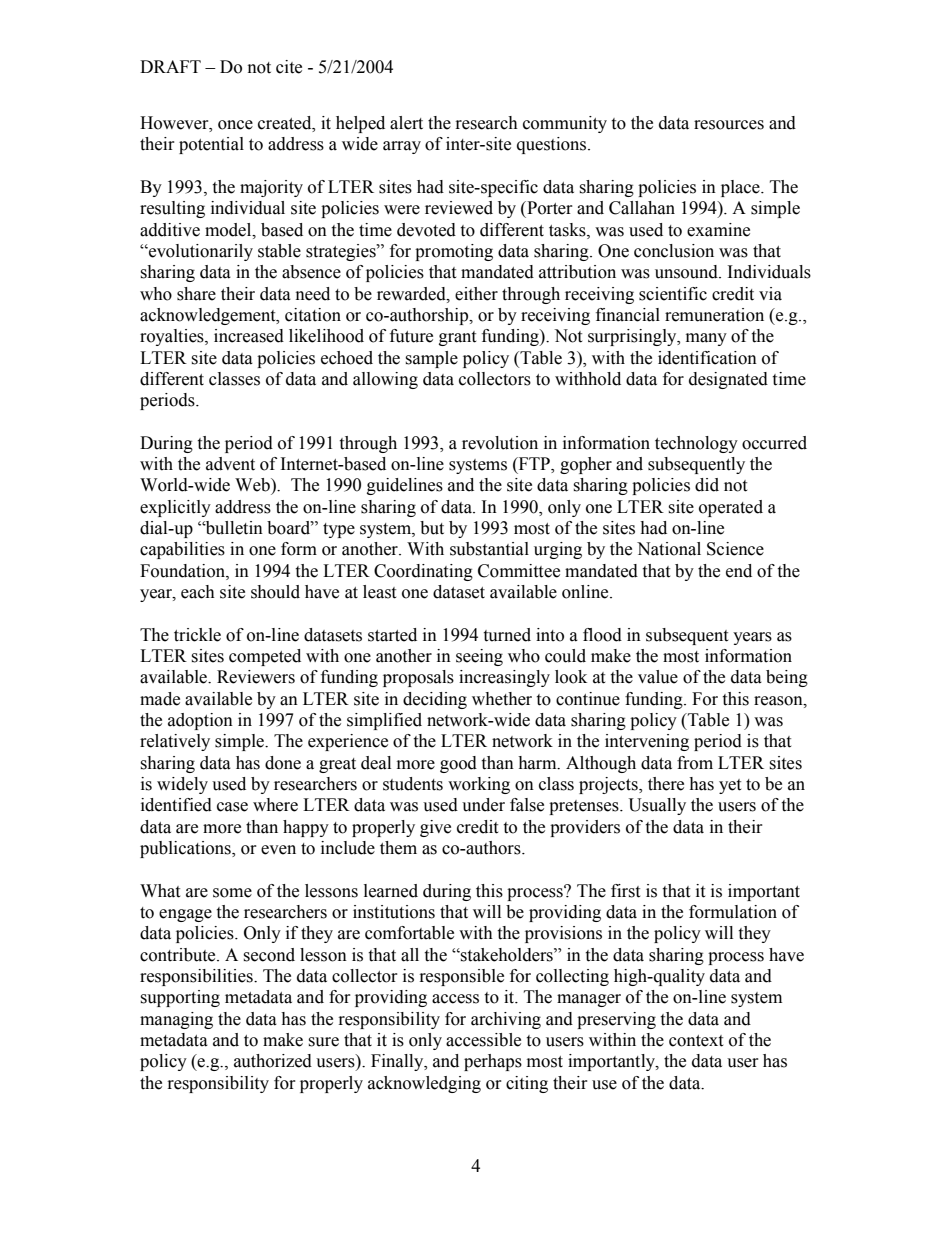  What do you see at coordinates (435, 828) in the screenshot?
I see `give` at bounding box center [435, 828].
